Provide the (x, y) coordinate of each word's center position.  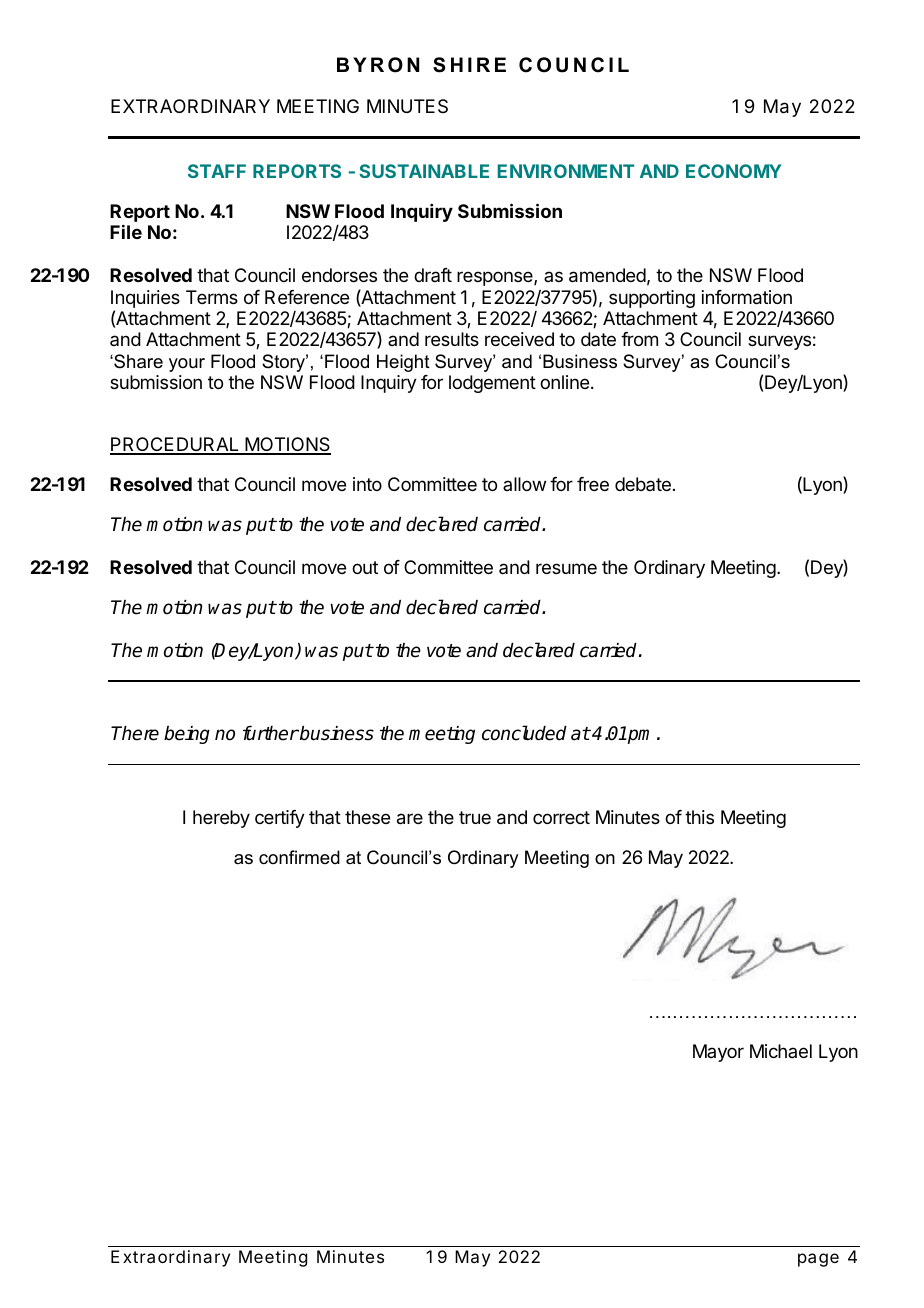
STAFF (217, 171)
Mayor (718, 1053)
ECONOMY (733, 171)
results (452, 339)
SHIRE (469, 65)
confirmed (299, 857)
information (747, 297)
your (187, 365)
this (699, 817)
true (475, 817)
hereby (221, 819)
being (187, 735)
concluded (524, 733)
